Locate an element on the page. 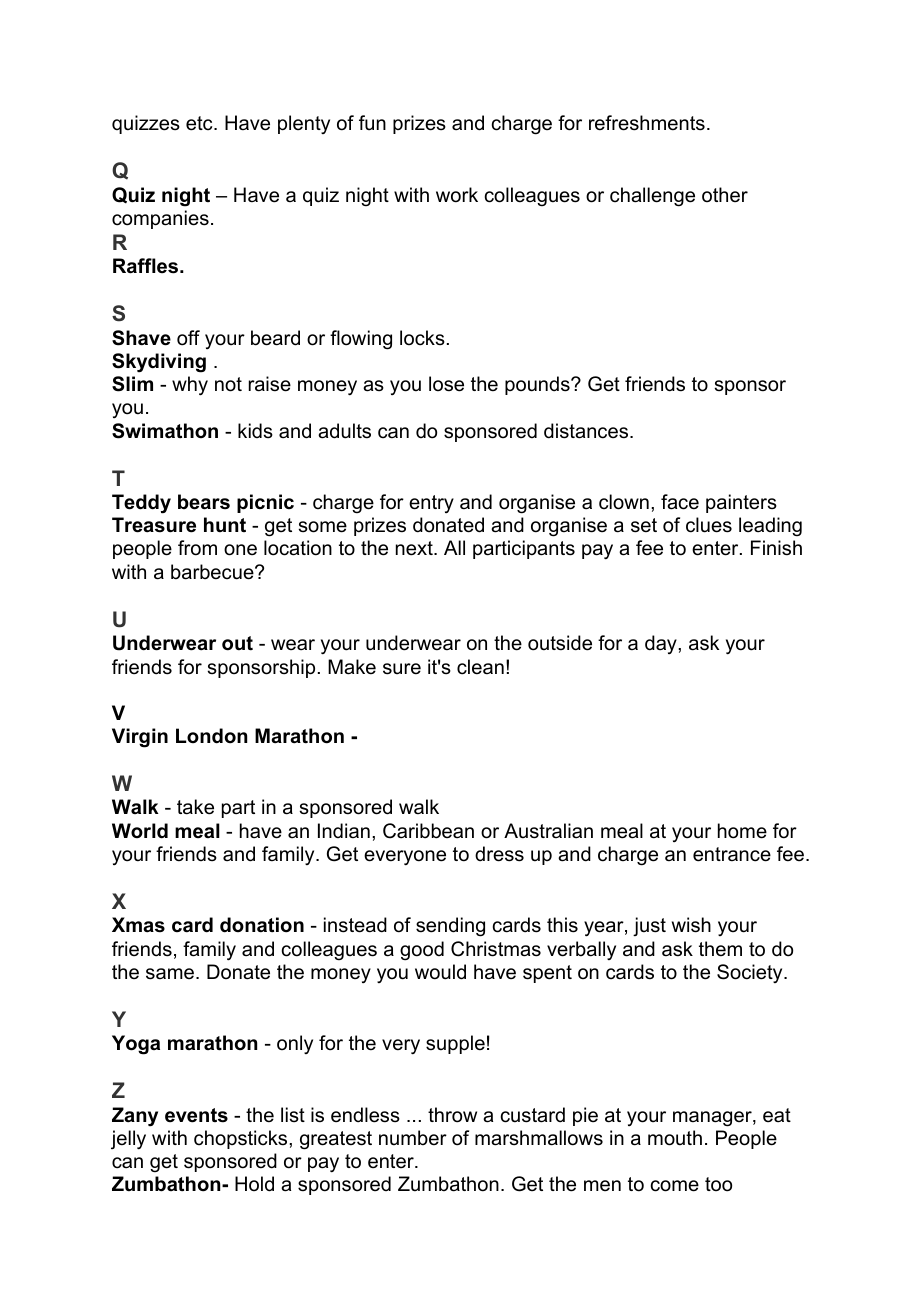 This document has height=1308, width=924. London is located at coordinates (211, 736).
